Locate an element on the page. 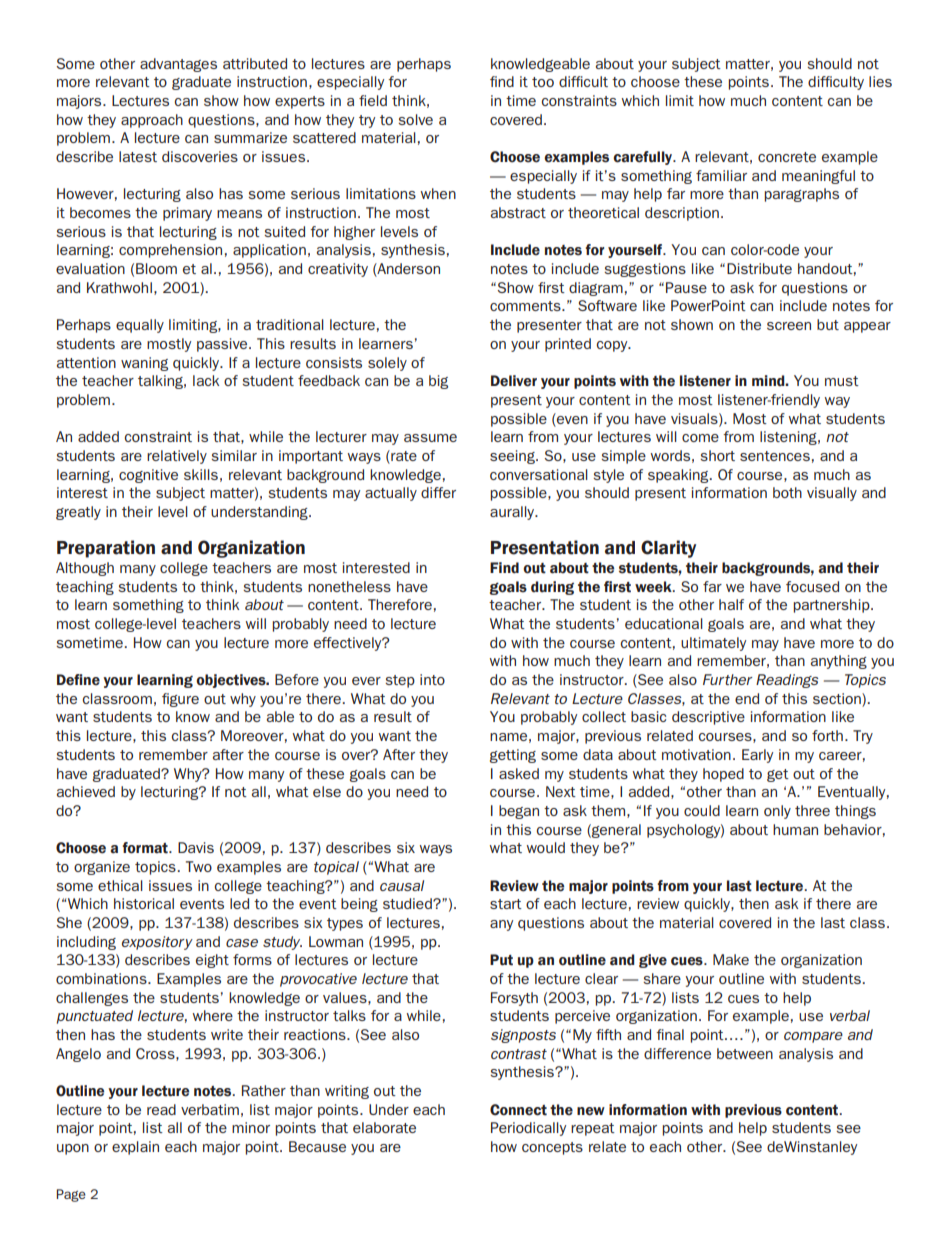 This image has height=1233, width=952. aurally is located at coordinates (513, 513).
